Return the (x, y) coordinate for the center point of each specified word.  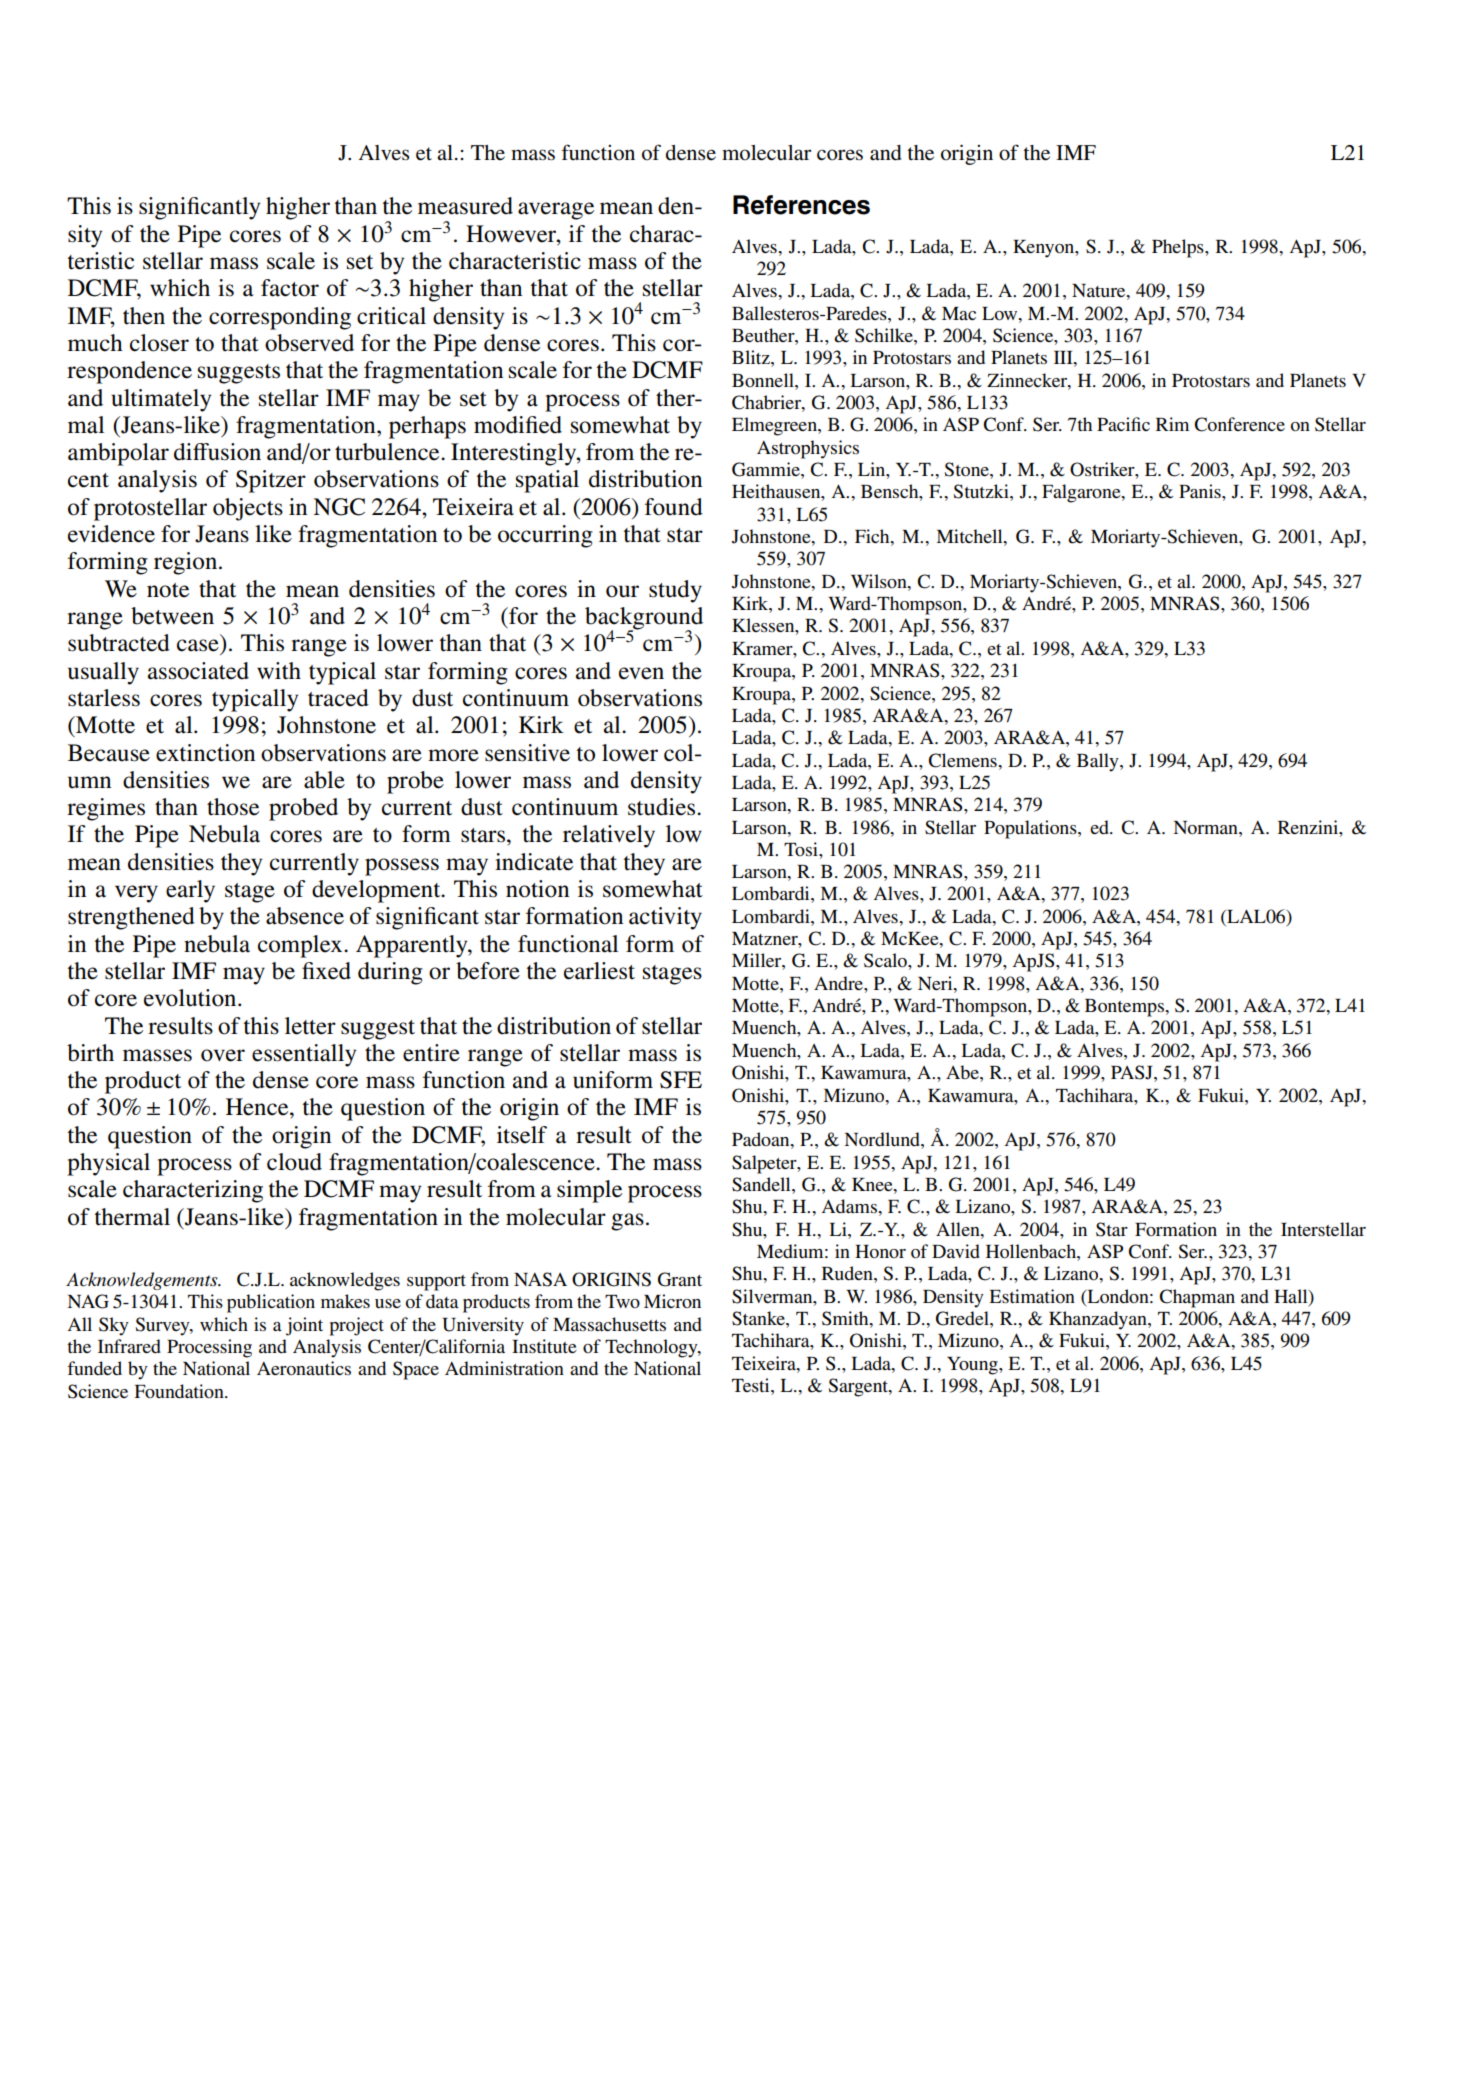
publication (271, 1303)
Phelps (1179, 248)
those (233, 807)
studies (663, 807)
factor (290, 288)
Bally (1099, 762)
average (556, 211)
